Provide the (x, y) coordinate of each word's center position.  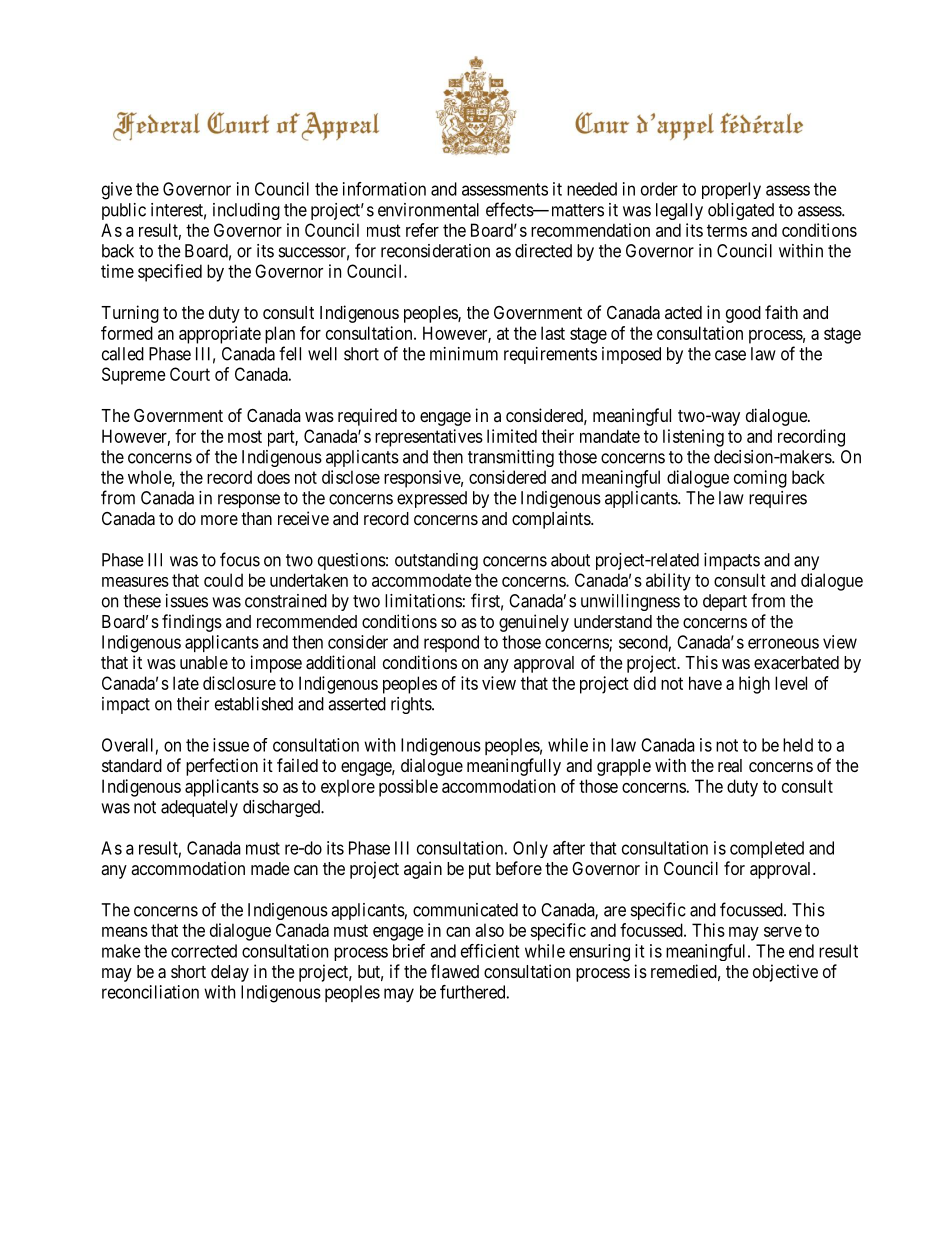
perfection (222, 767)
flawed (455, 971)
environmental (428, 210)
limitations (423, 601)
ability (668, 582)
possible (408, 788)
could (223, 580)
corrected (204, 951)
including (246, 211)
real (730, 765)
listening (693, 438)
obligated (741, 211)
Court (190, 374)
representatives (429, 438)
